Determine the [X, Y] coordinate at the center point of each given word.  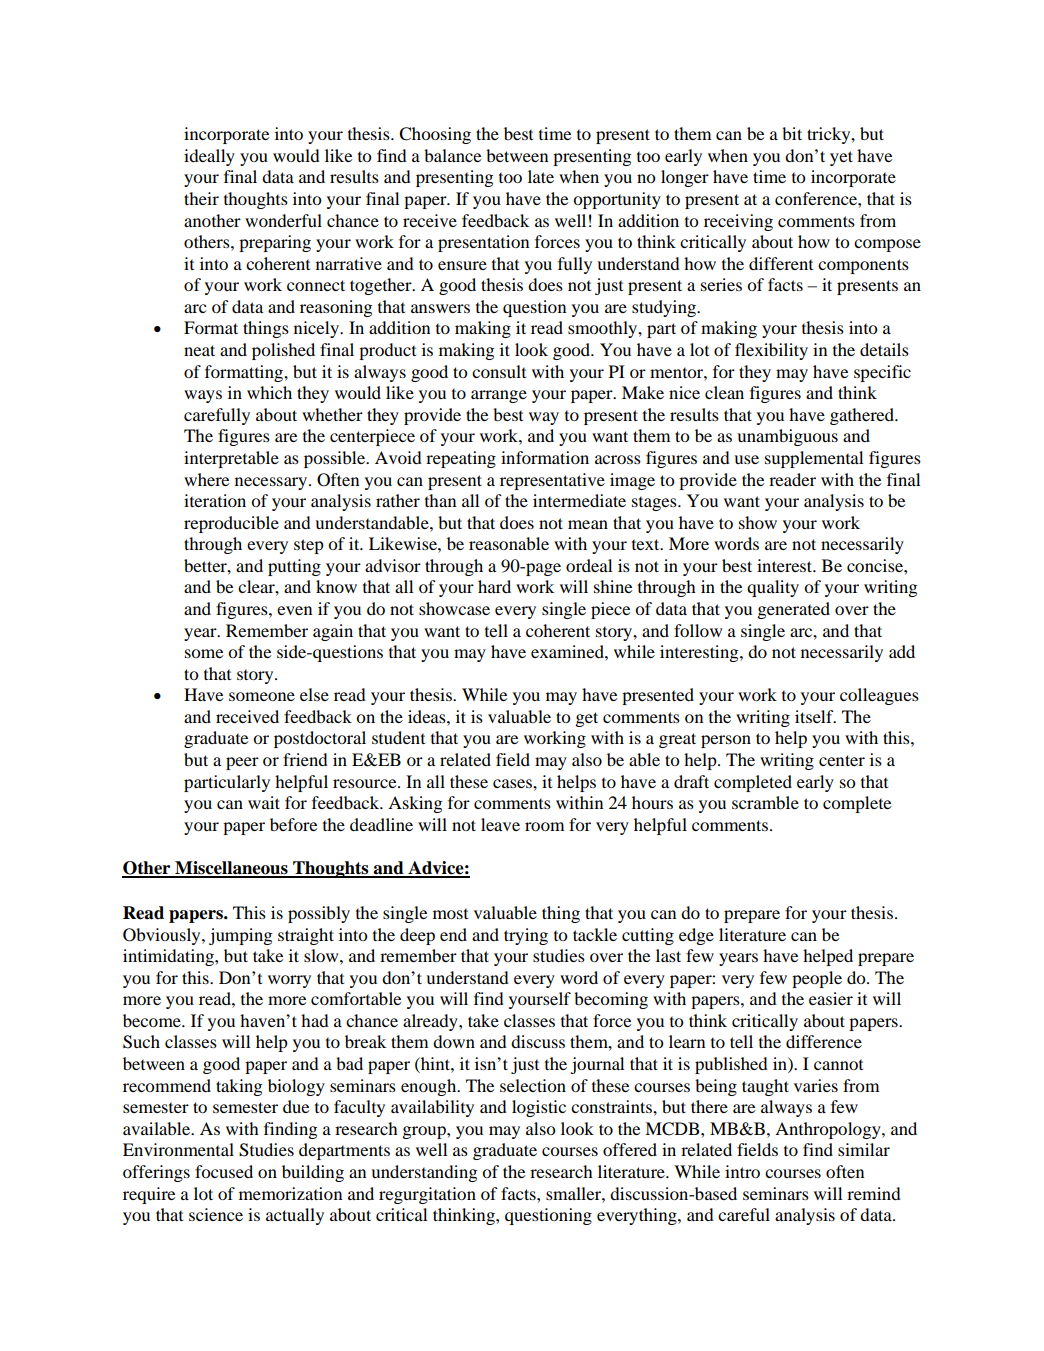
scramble [765, 802]
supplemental [814, 459]
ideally [209, 157]
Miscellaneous [231, 869]
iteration [215, 500]
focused [224, 1171]
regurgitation [427, 1195]
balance [452, 155]
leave [500, 824]
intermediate [579, 500]
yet [841, 158]
